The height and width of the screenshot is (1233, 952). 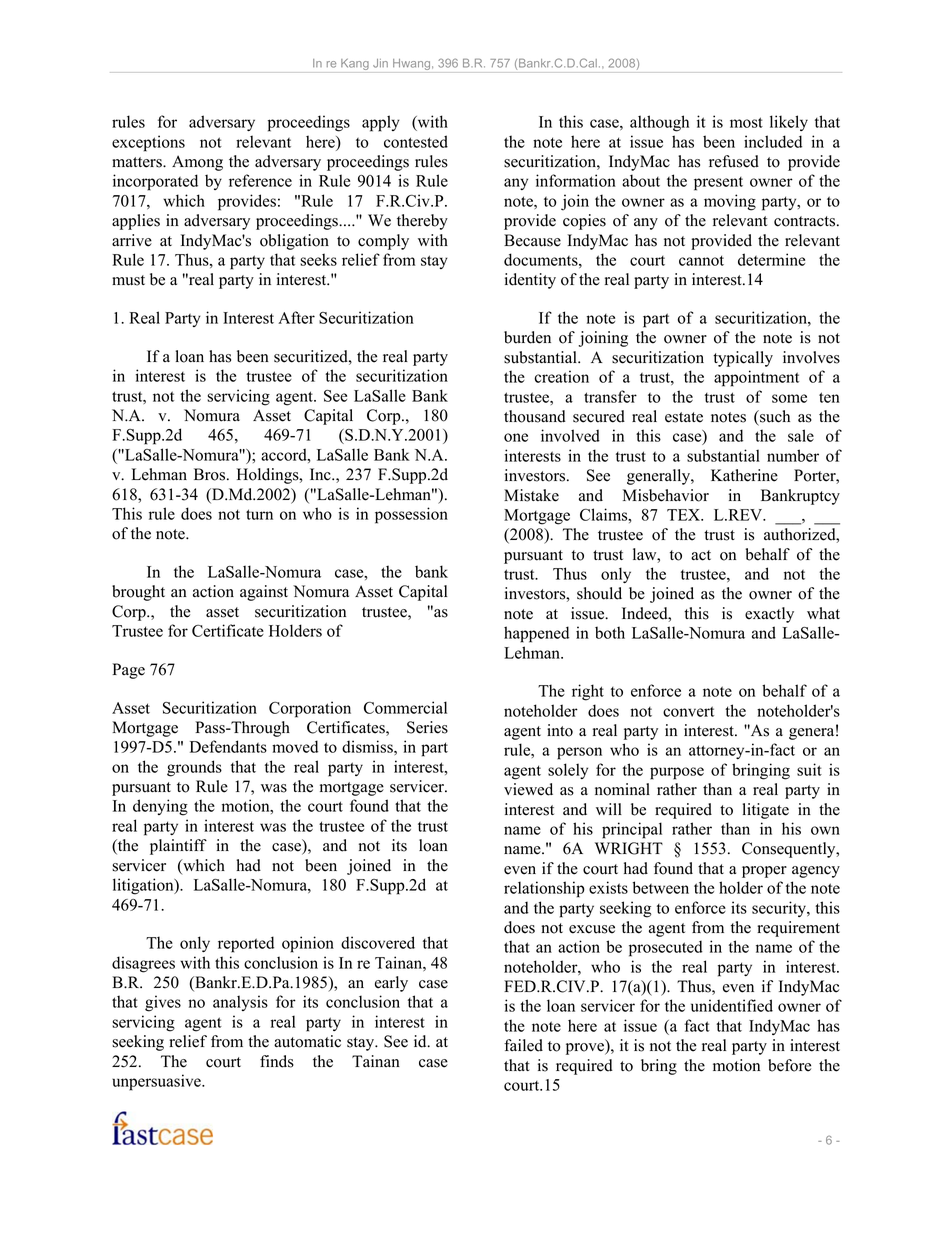 I want to click on failed, so click(x=523, y=1045).
